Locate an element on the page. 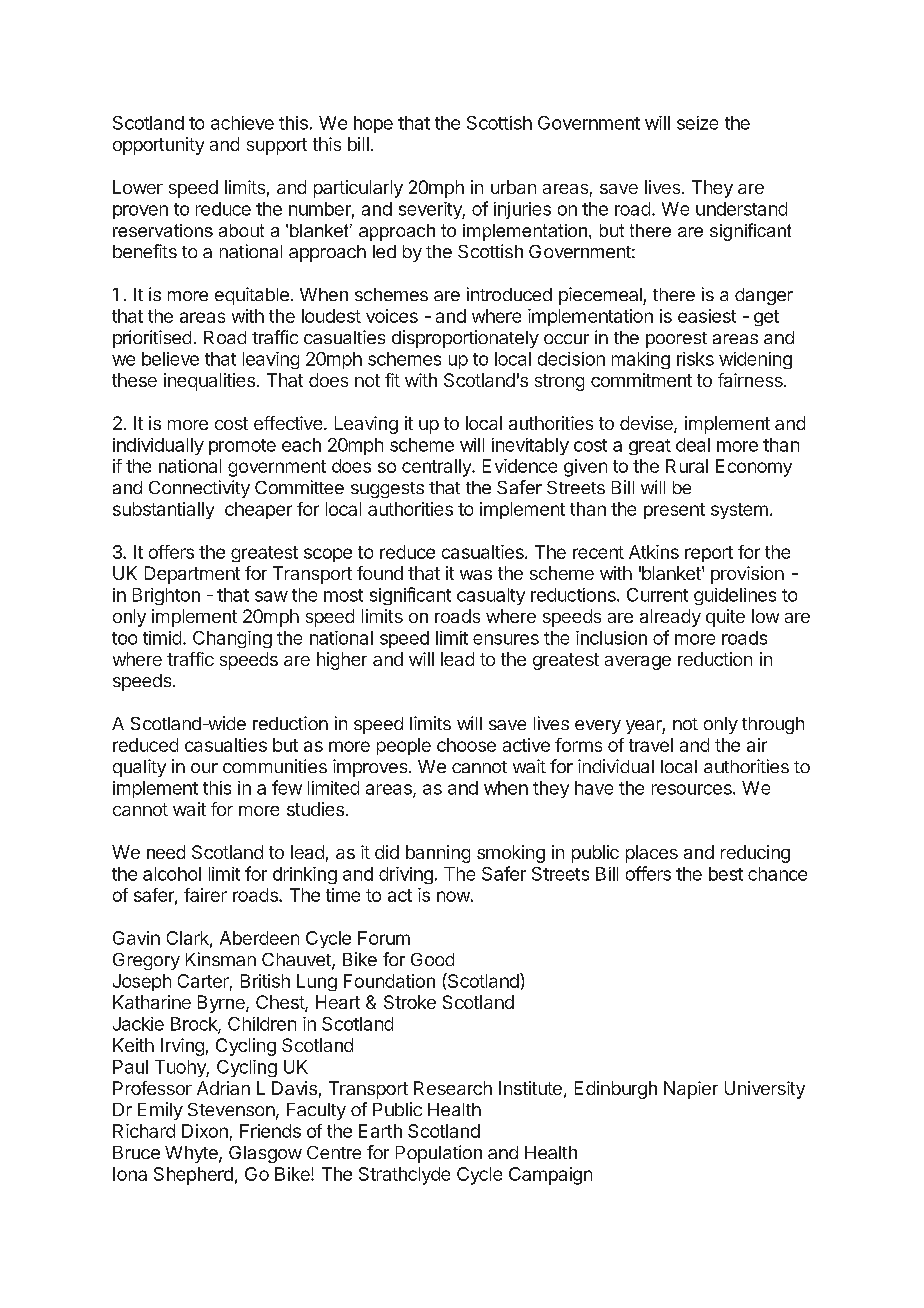 The width and height of the document is (924, 1308). fairer is located at coordinates (205, 895).
